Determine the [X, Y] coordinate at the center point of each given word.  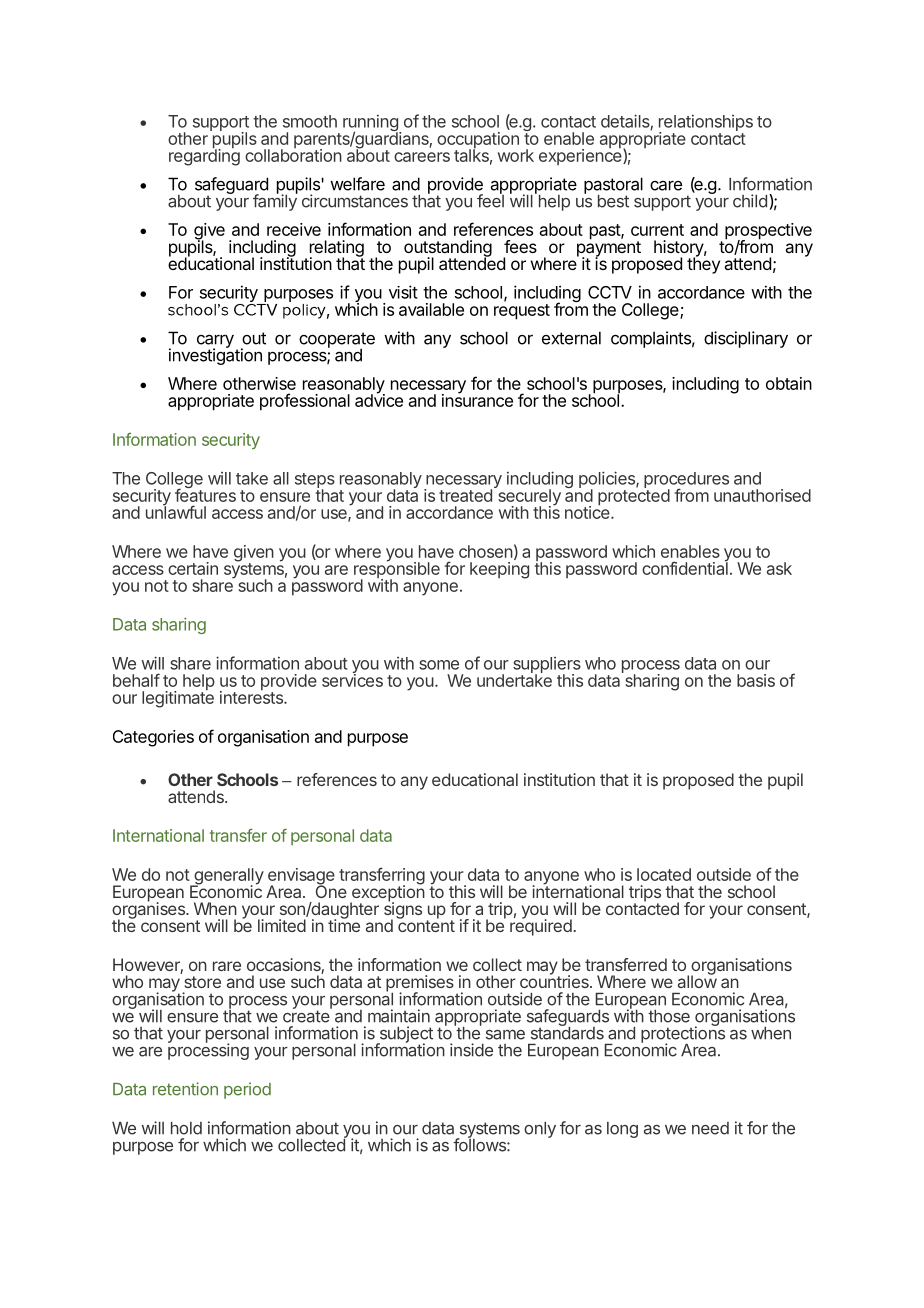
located [664, 874]
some [439, 665]
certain [193, 568]
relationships [706, 124]
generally [228, 877]
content [426, 925]
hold [186, 1128]
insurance [477, 399]
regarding [204, 156]
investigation [215, 356]
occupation [478, 141]
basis [756, 680]
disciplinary [746, 339]
